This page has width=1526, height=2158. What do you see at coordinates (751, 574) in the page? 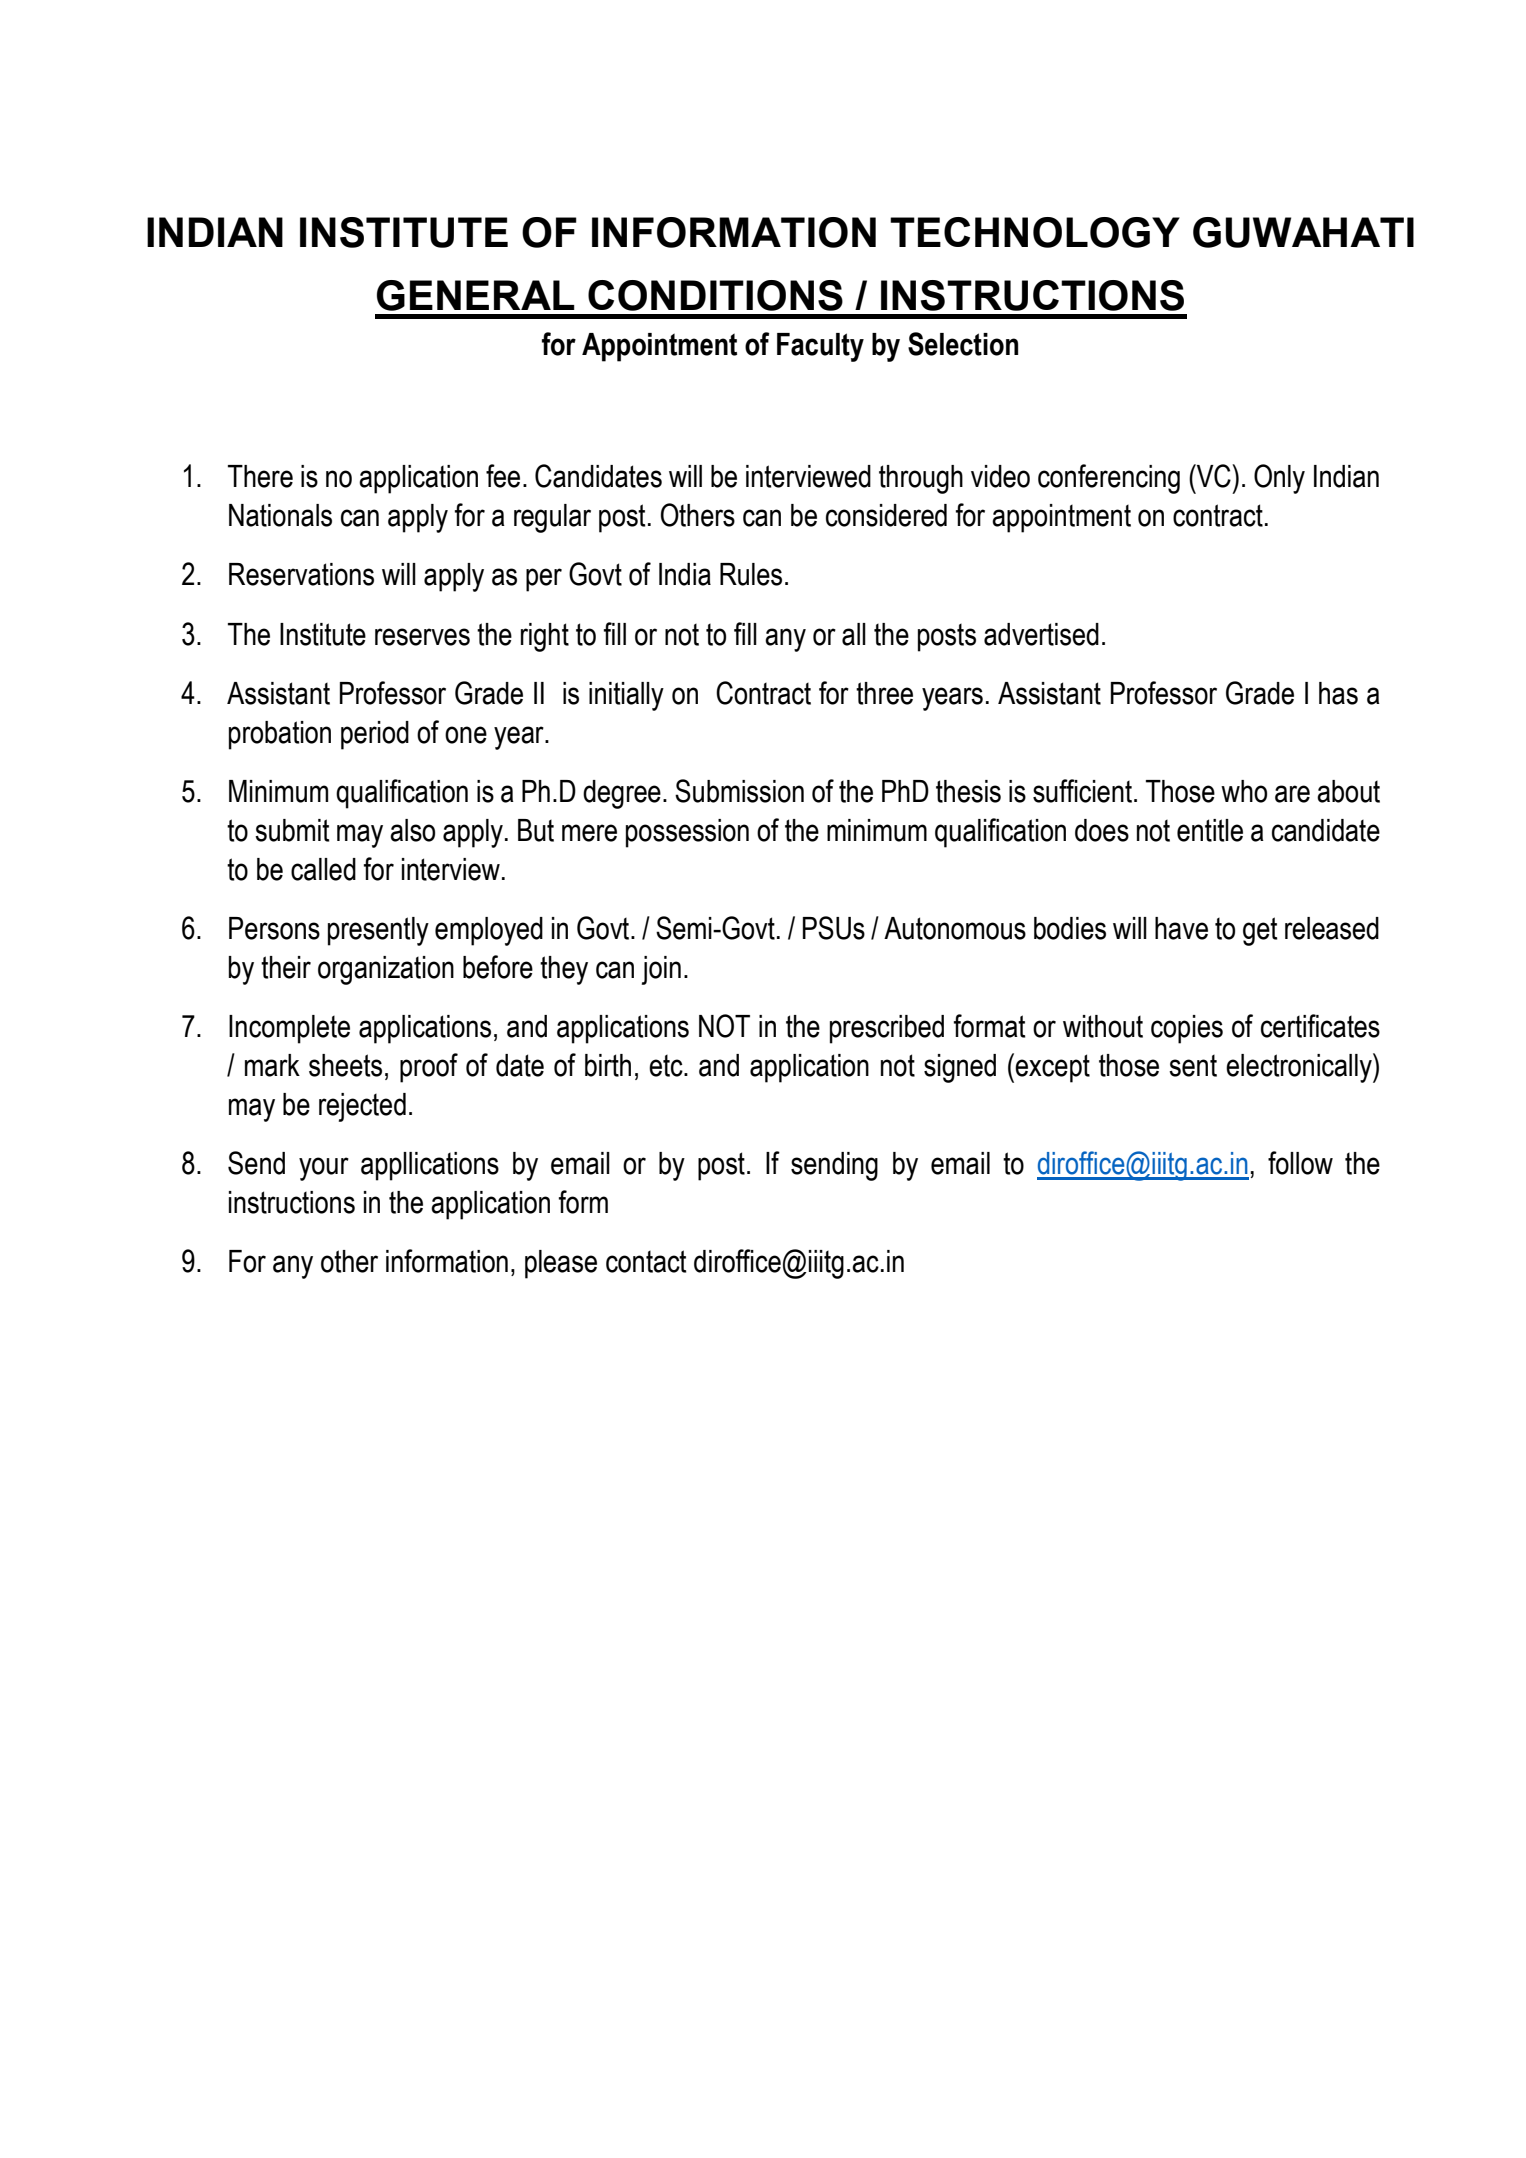
I see `Rules` at bounding box center [751, 574].
